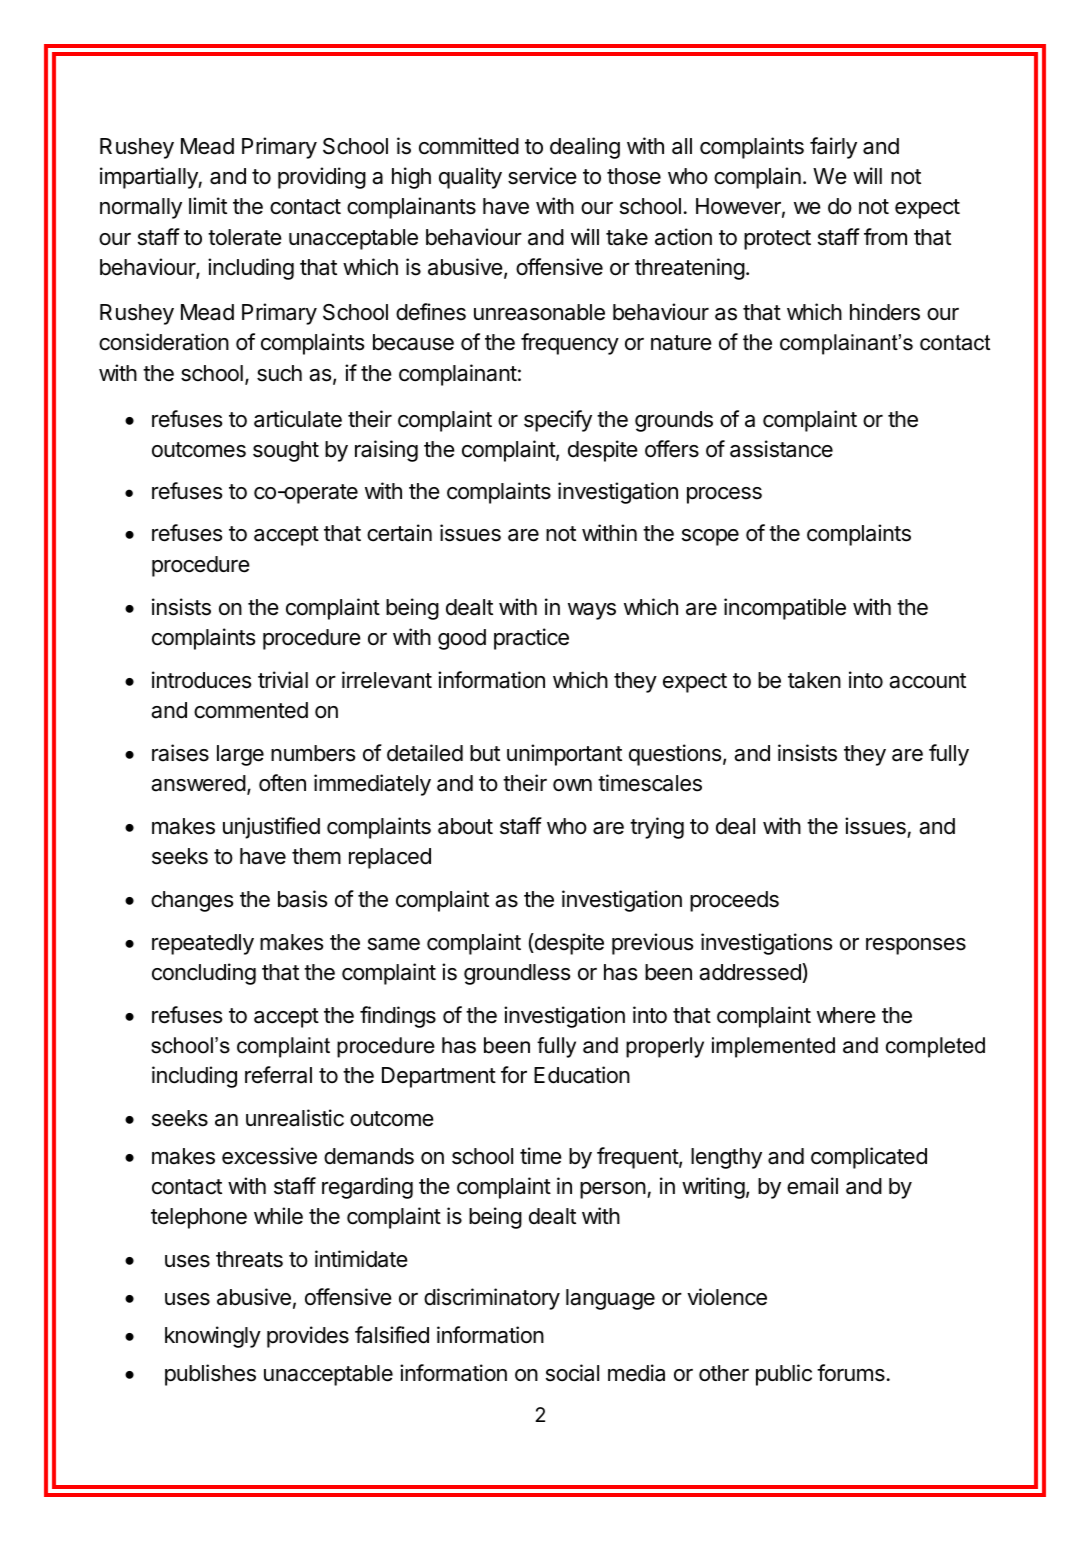 This page has width=1090, height=1541. I want to click on service, so click(542, 176).
